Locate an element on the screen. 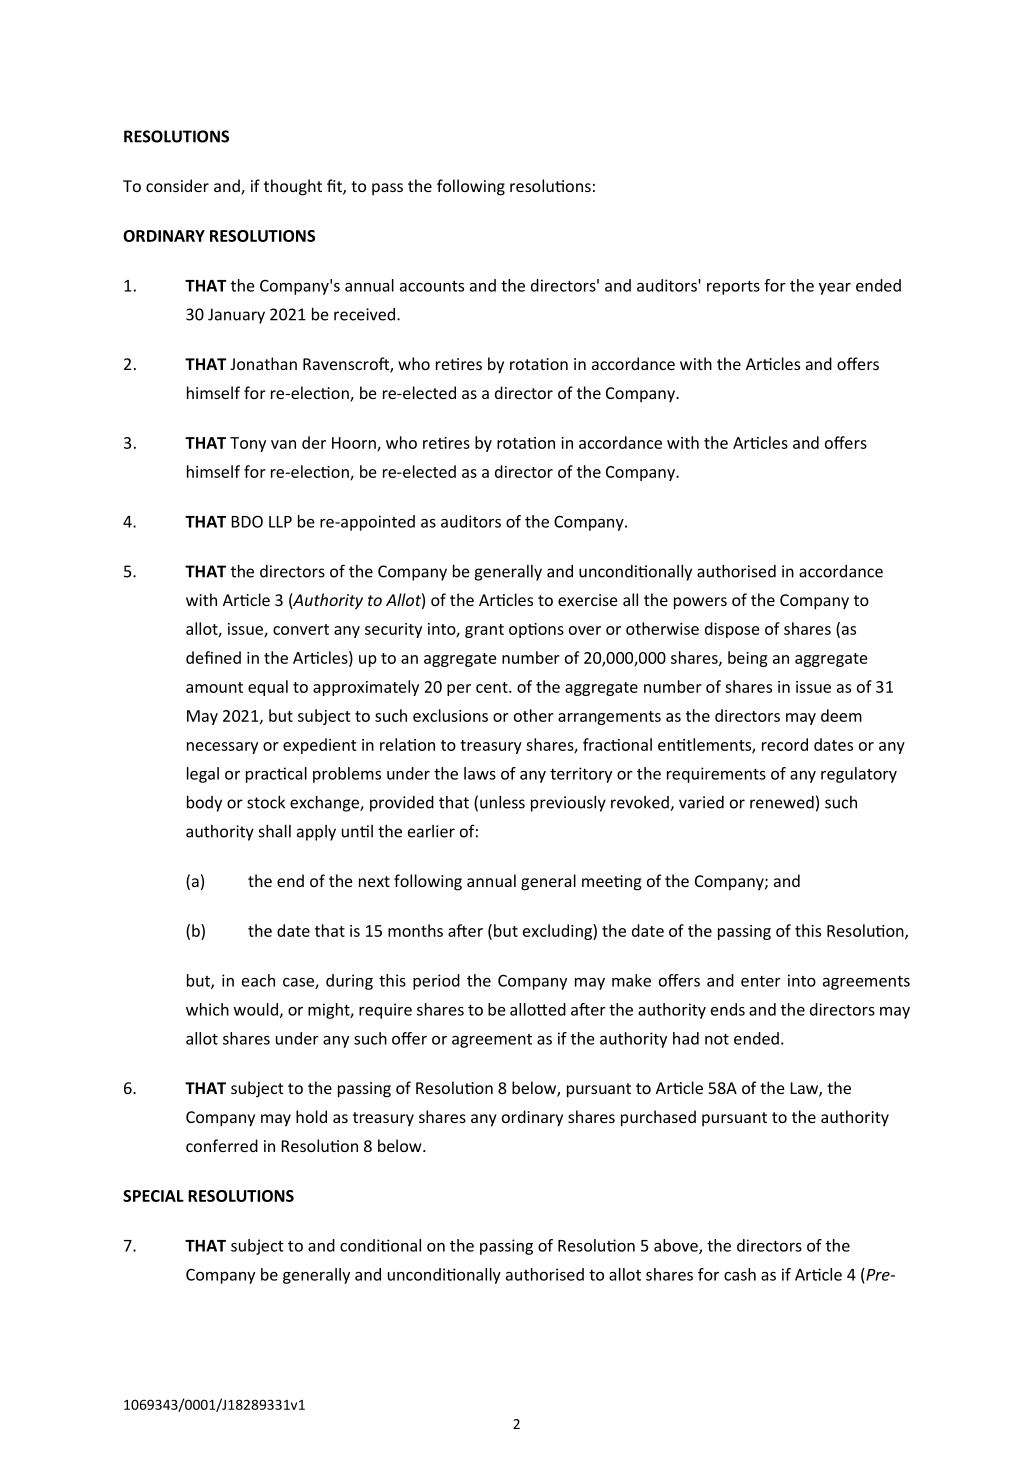  cash is located at coordinates (740, 1274).
